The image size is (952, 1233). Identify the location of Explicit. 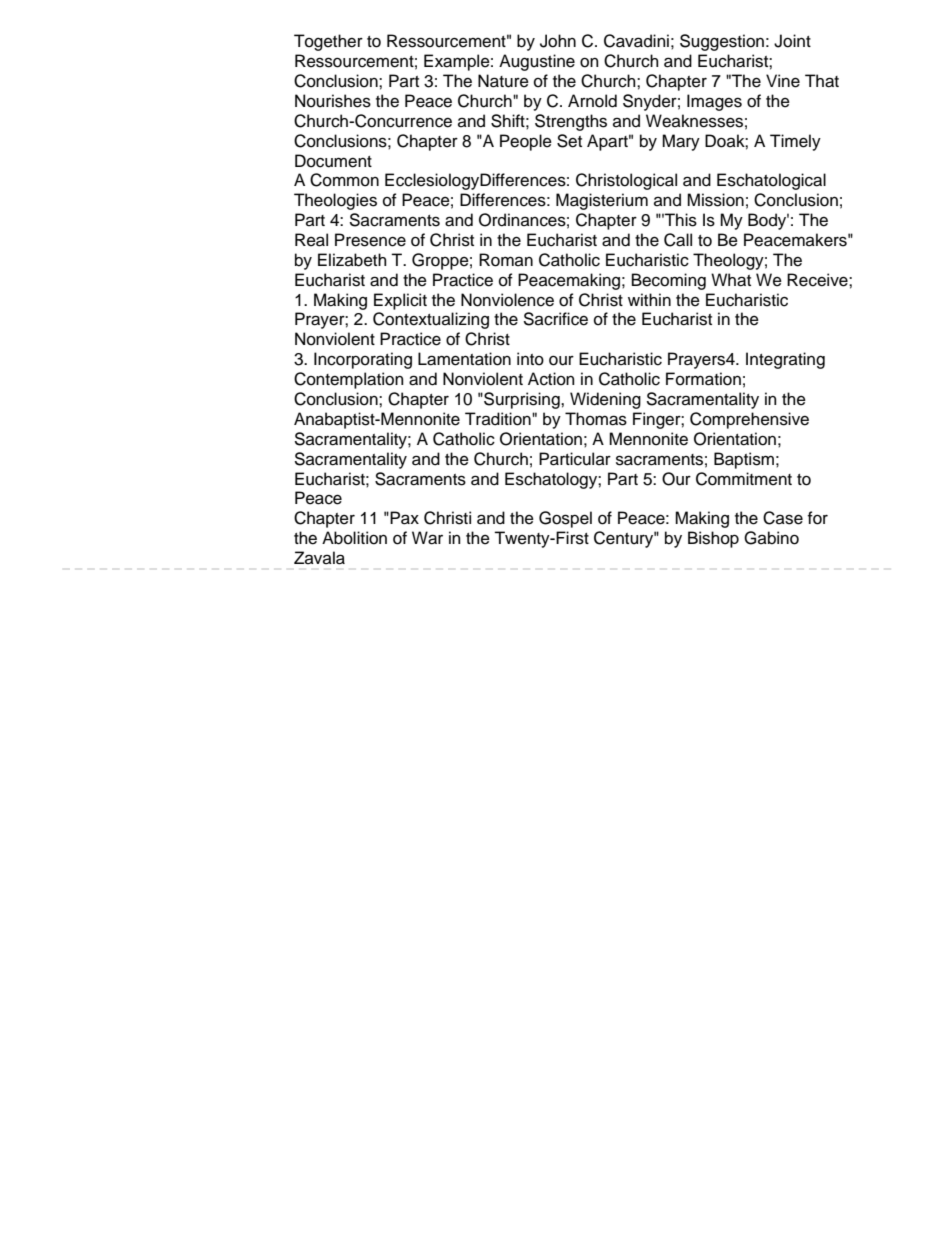
(400, 301).
